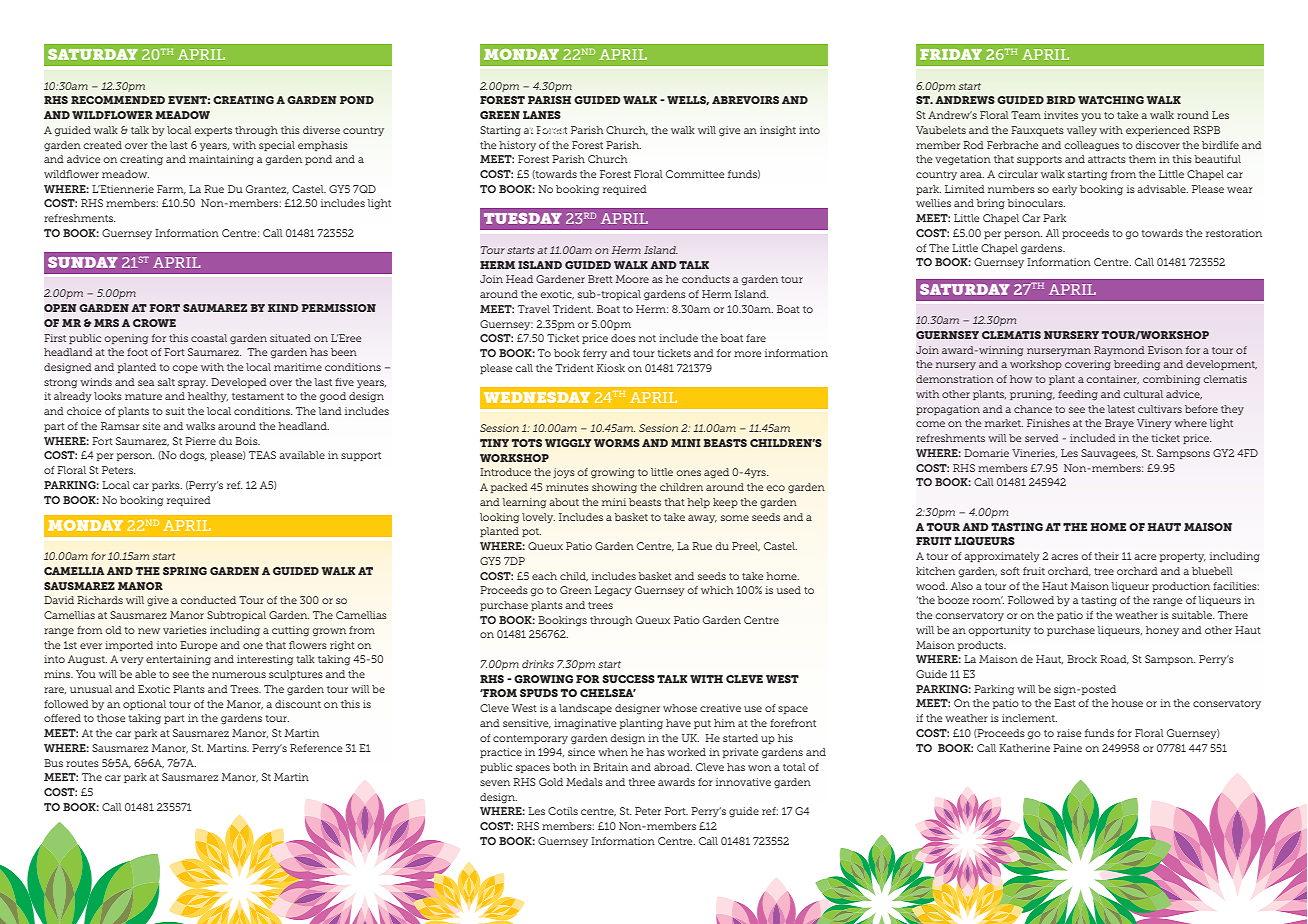 The height and width of the screenshot is (924, 1308). What do you see at coordinates (82, 763) in the screenshot?
I see `routes` at bounding box center [82, 763].
